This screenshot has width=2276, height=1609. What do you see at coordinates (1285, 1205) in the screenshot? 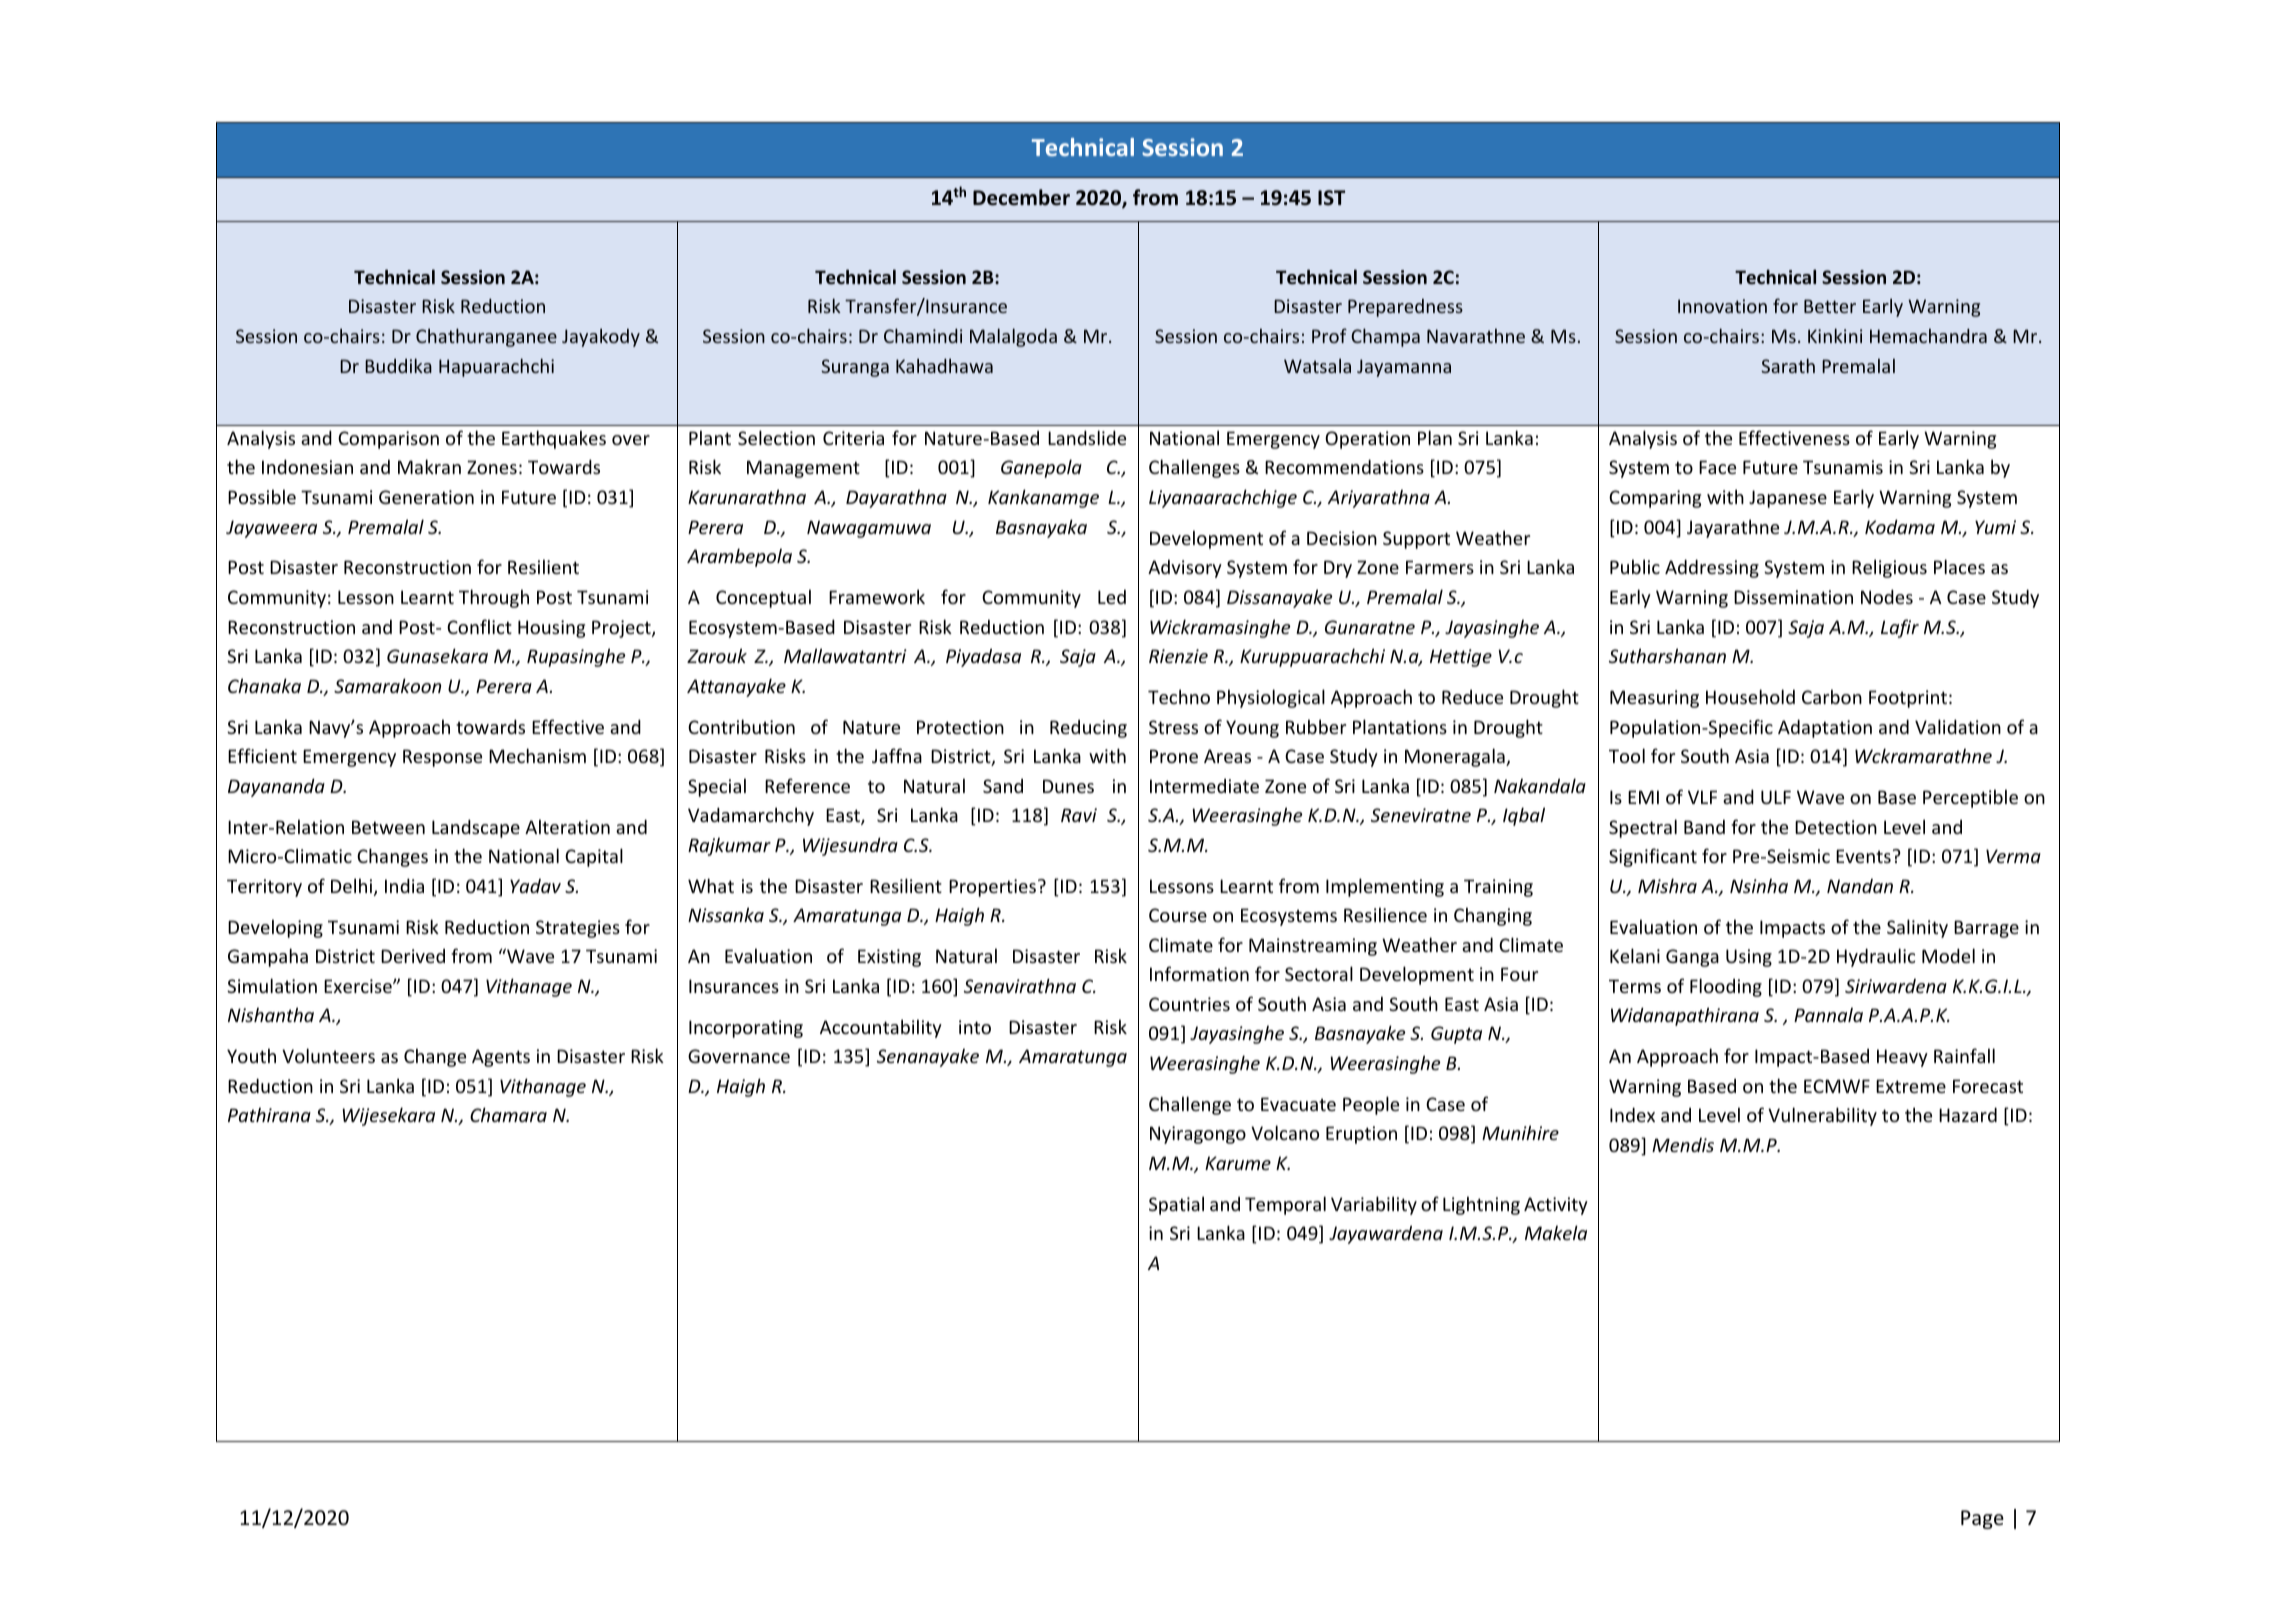
I see `Temporal` at bounding box center [1285, 1205].
